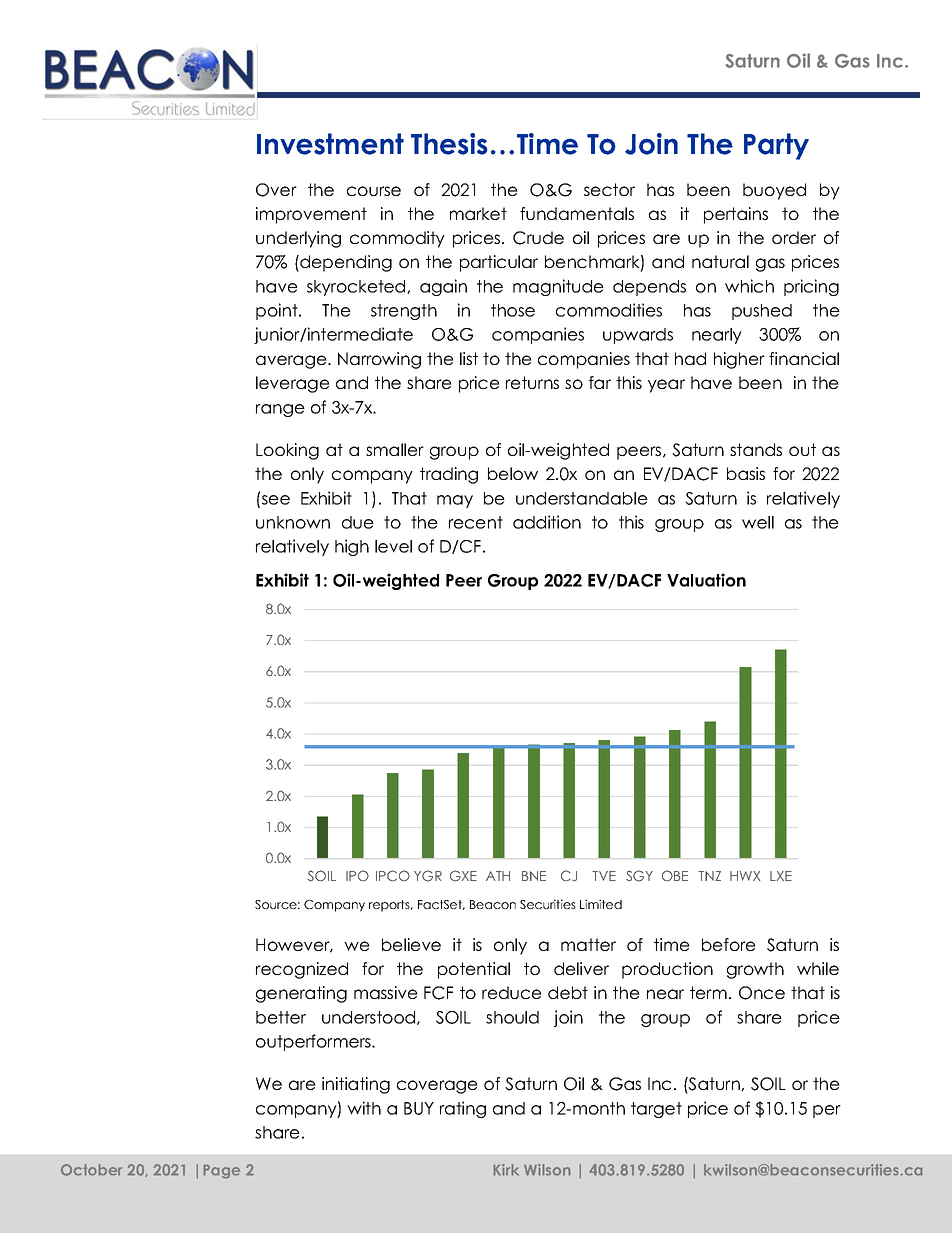 The width and height of the screenshot is (952, 1233). Describe the element at coordinates (478, 213) in the screenshot. I see `market` at that location.
